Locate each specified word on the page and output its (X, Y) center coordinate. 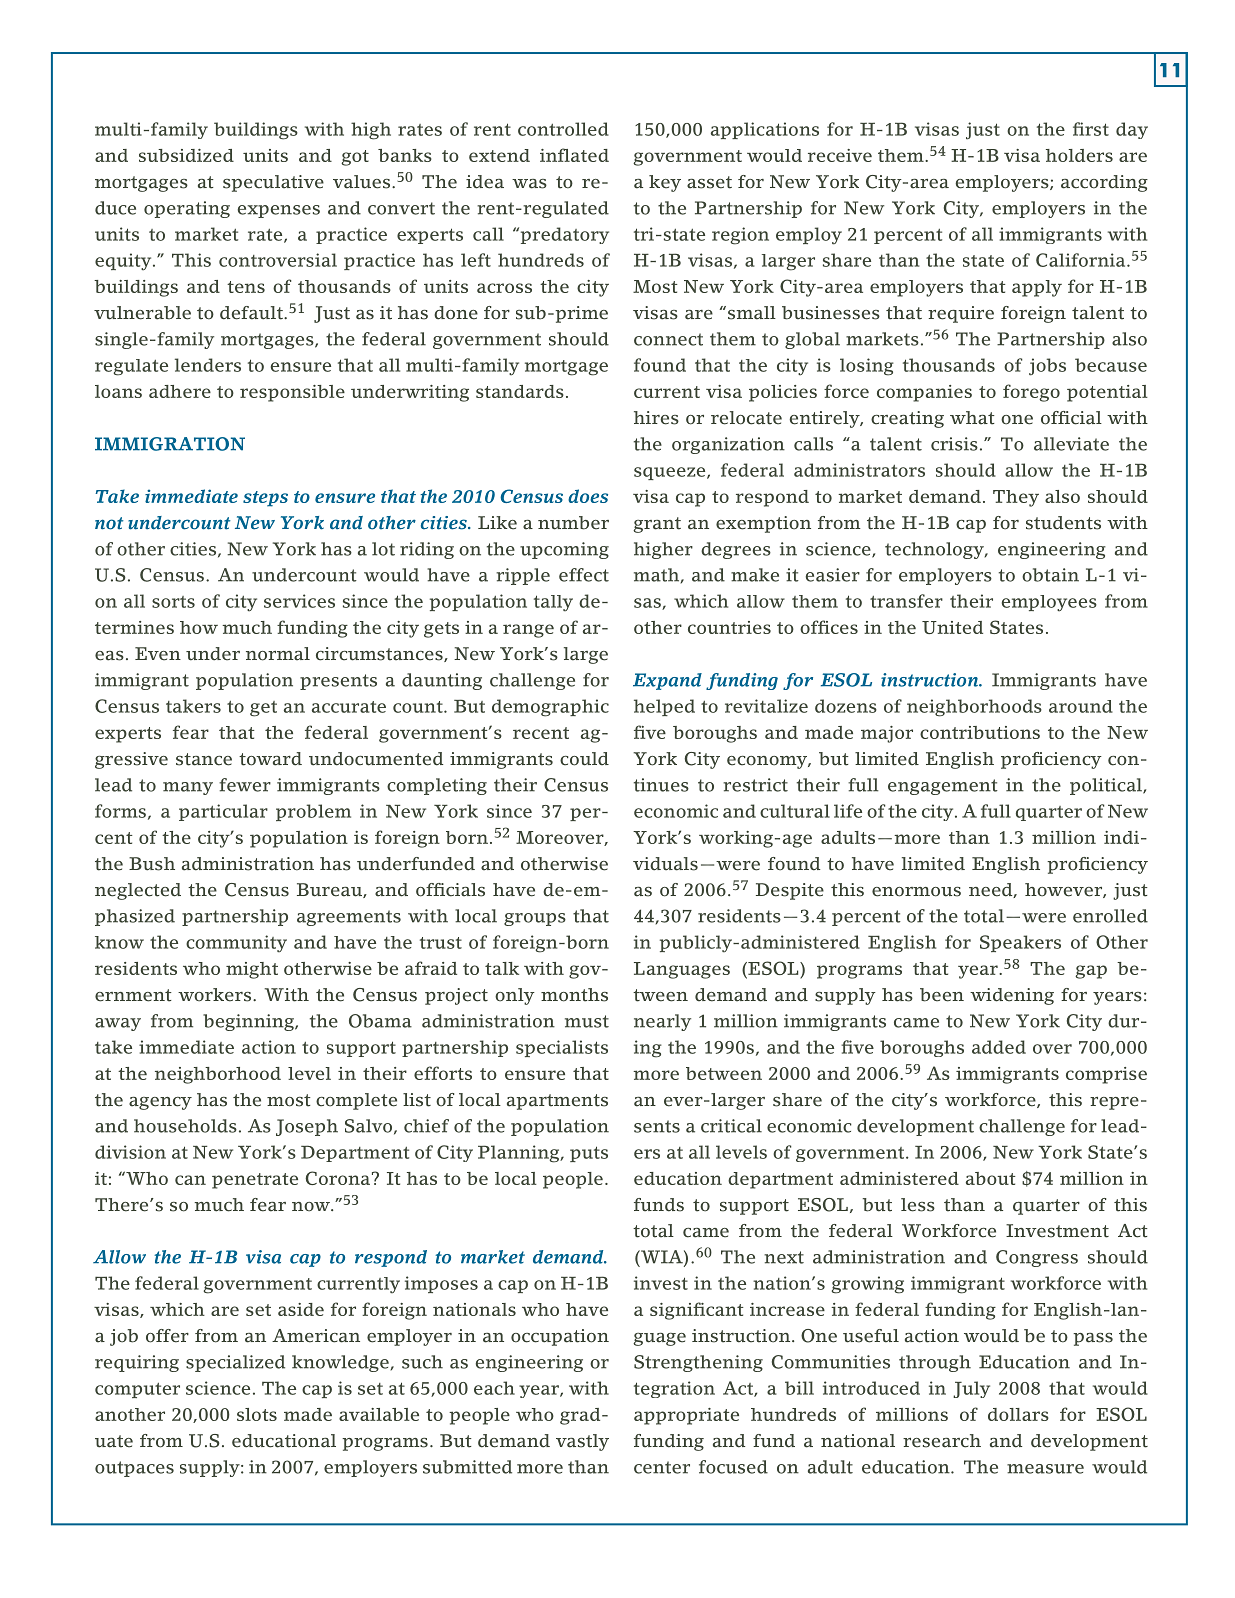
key (665, 183)
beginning (249, 1022)
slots (257, 1414)
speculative (273, 183)
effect (584, 575)
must (587, 1021)
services (299, 601)
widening (1012, 996)
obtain (1050, 575)
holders (1079, 155)
